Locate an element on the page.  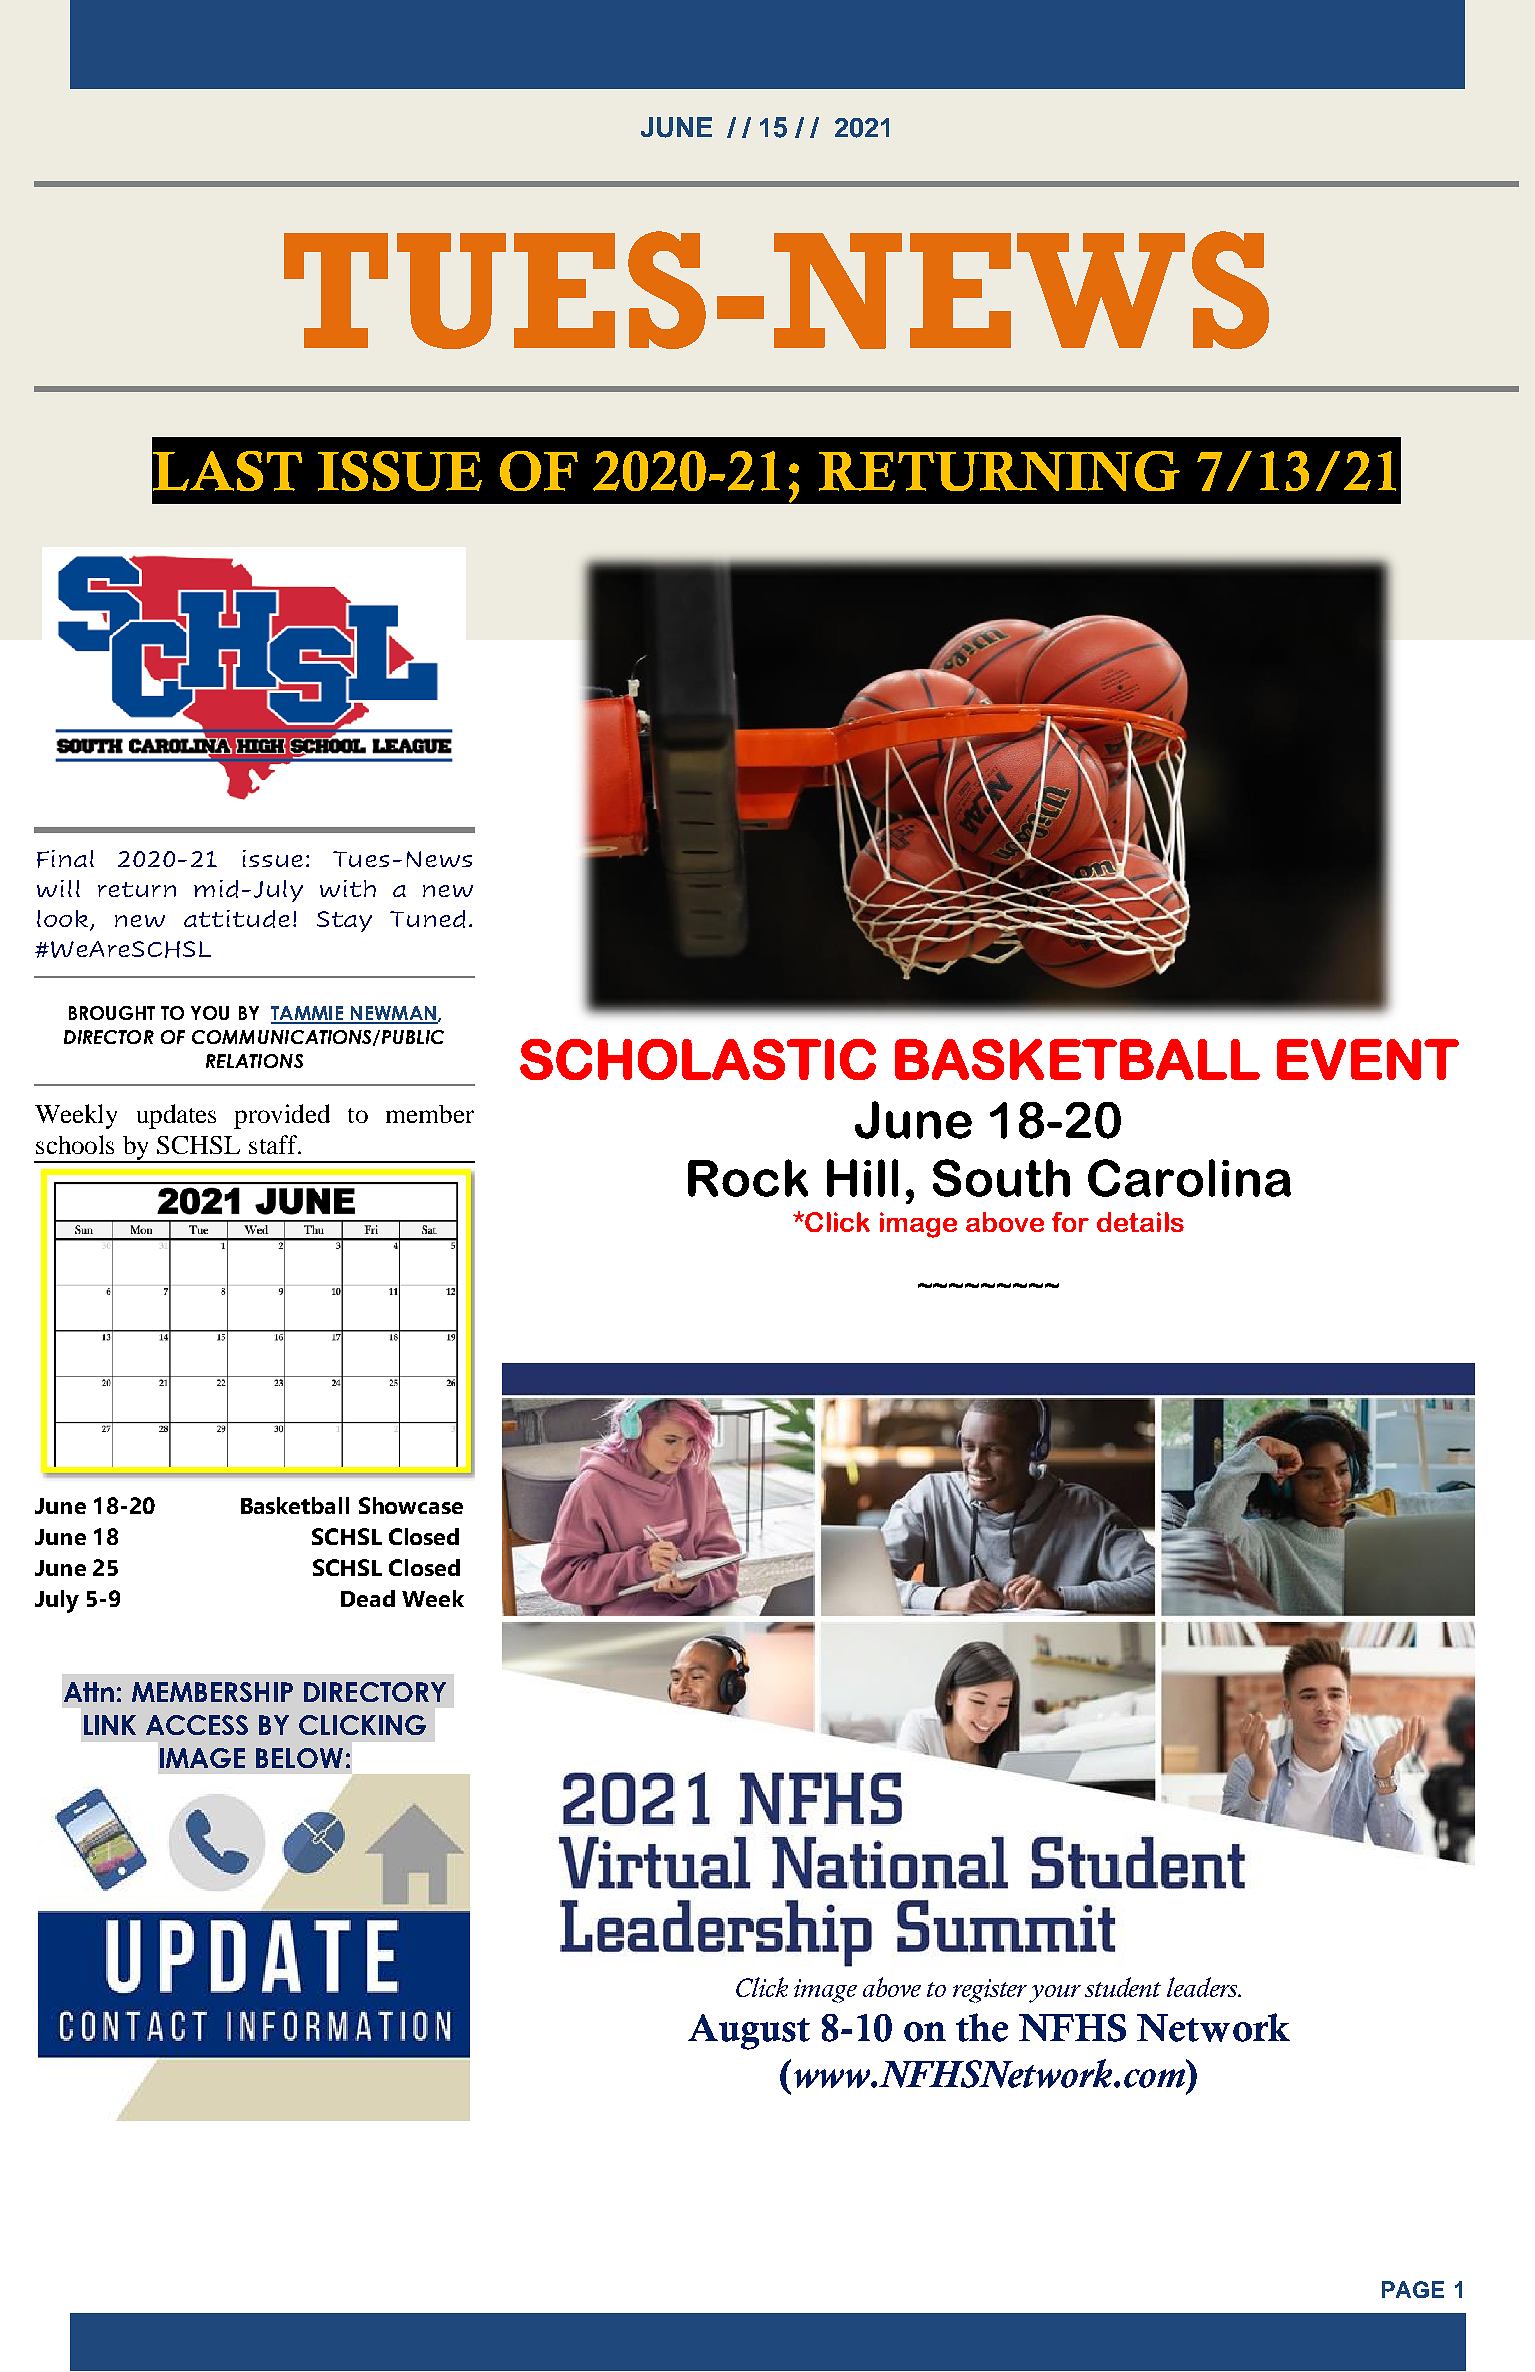
the is located at coordinates (982, 2027).
